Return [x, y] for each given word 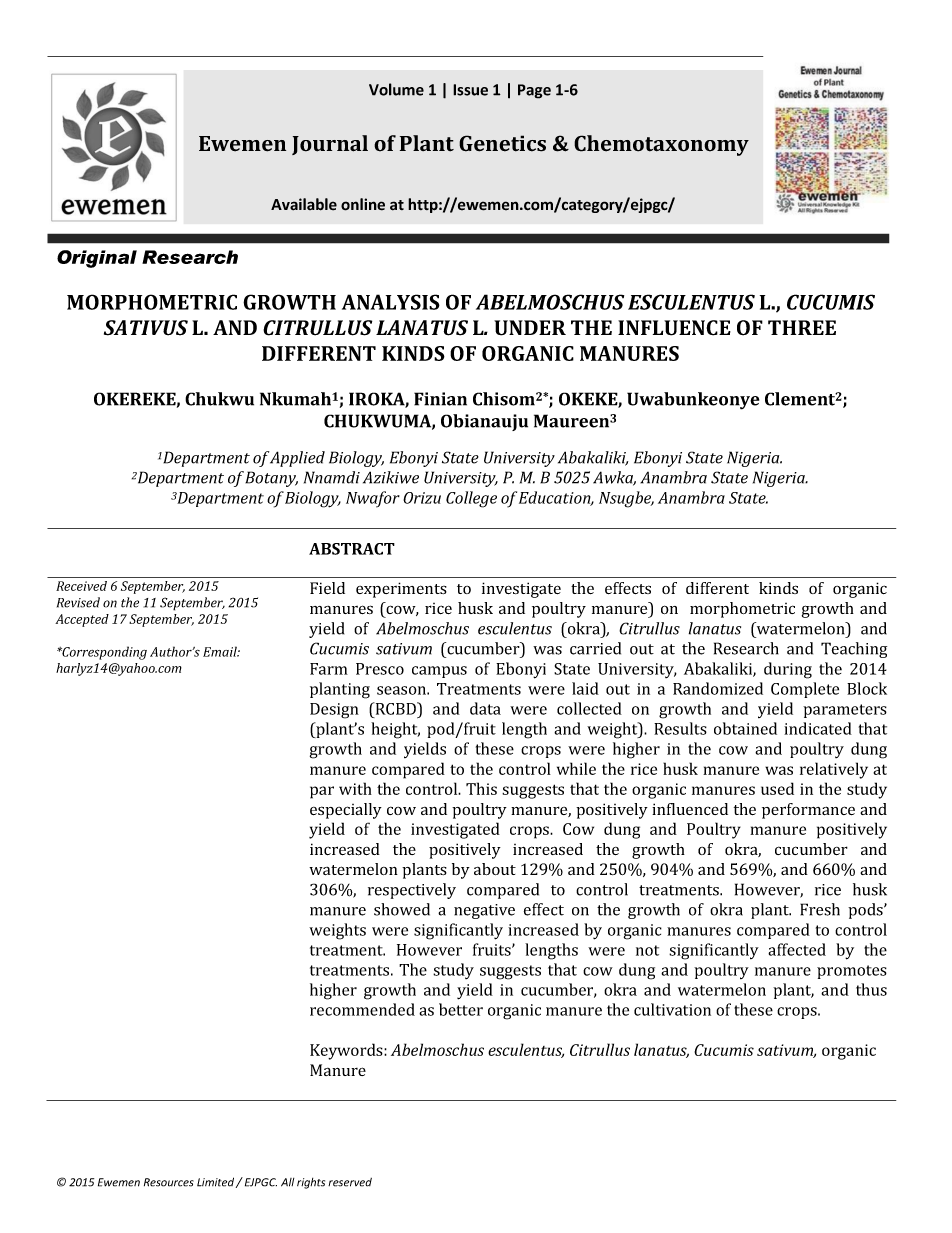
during [788, 670]
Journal [330, 145]
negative [484, 911]
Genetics [502, 143]
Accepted [82, 620]
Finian [440, 399]
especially [346, 811]
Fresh [820, 909]
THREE [802, 327]
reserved [350, 1182]
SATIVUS [146, 328]
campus [439, 672]
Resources [169, 1182]
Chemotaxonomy [661, 145]
